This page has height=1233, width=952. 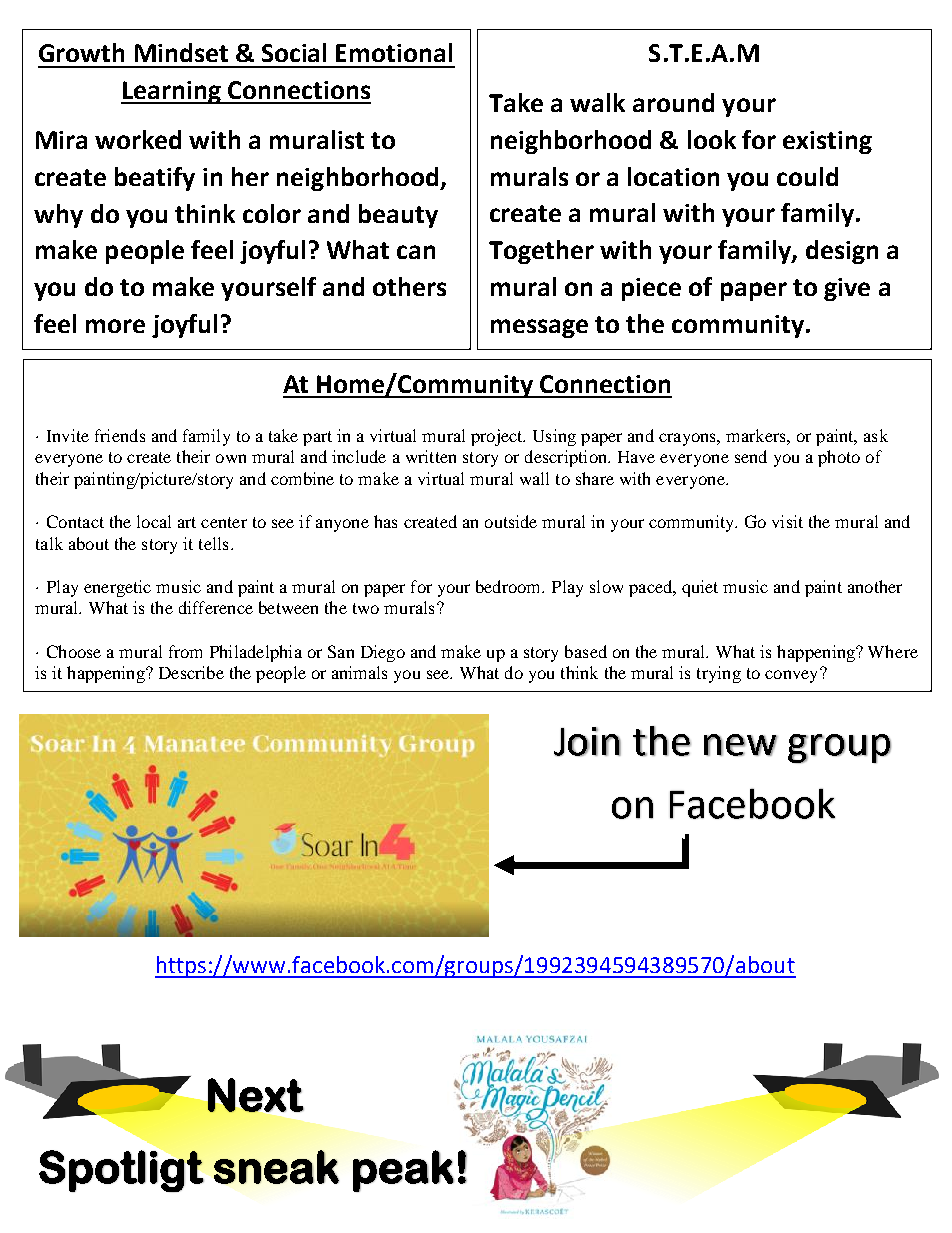 I want to click on friends, so click(x=120, y=435).
